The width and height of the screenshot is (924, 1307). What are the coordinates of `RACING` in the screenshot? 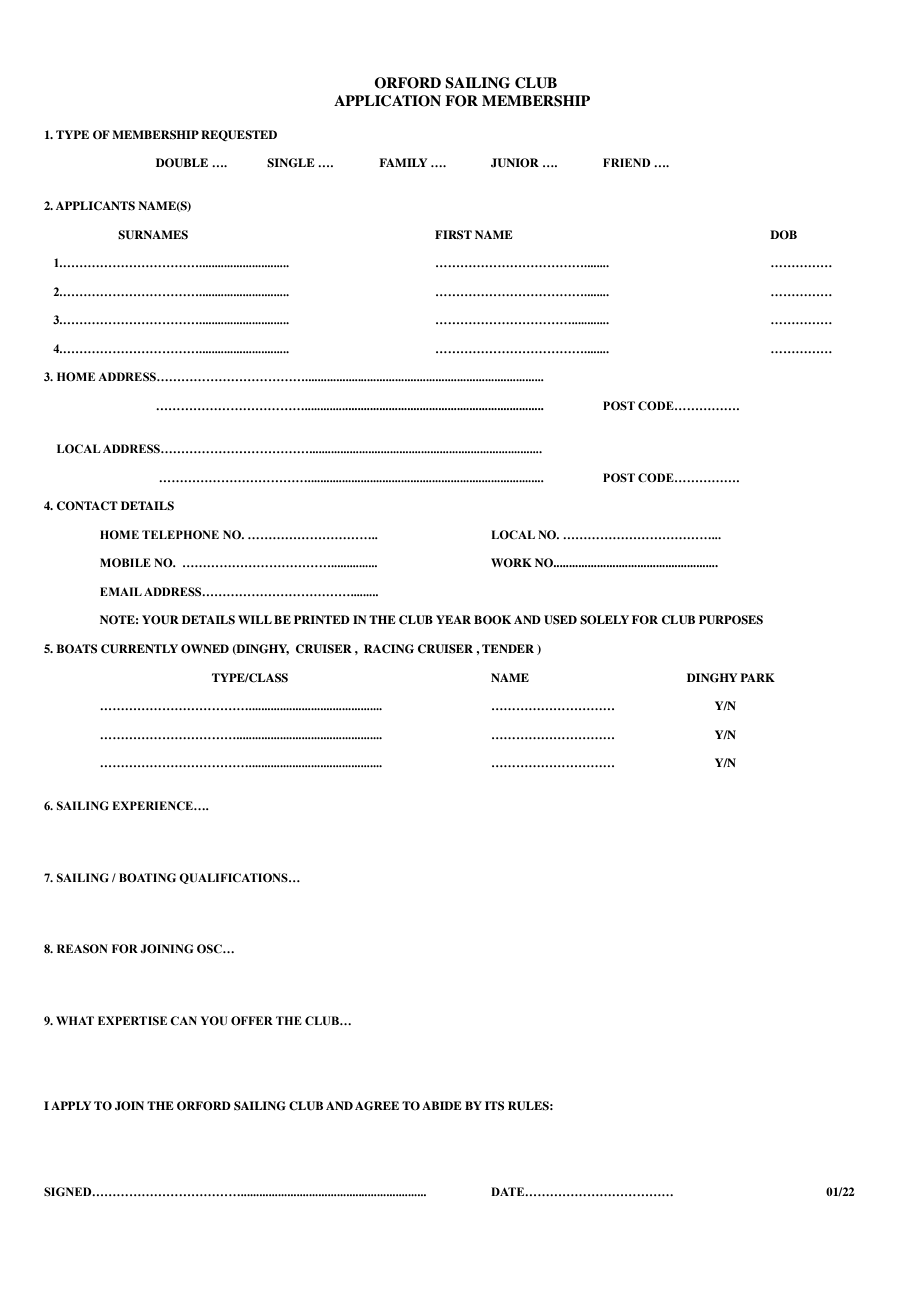 It's located at (389, 649).
